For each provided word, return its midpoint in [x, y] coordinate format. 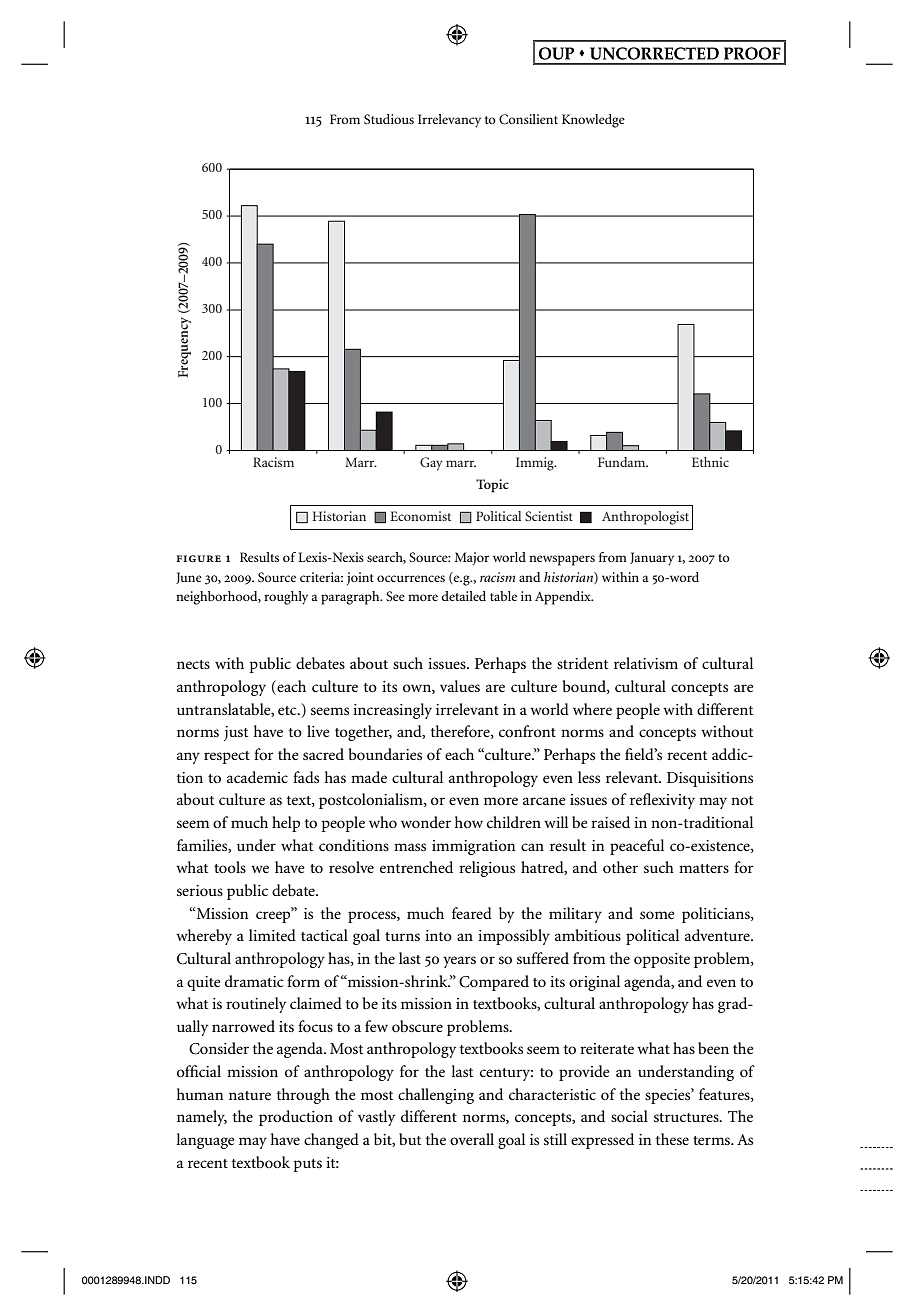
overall [472, 1139]
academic [257, 777]
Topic [492, 486]
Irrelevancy [449, 121]
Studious [389, 119]
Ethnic [710, 462]
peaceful [637, 847]
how [469, 822]
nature [250, 1095]
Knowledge [593, 121]
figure [199, 558]
